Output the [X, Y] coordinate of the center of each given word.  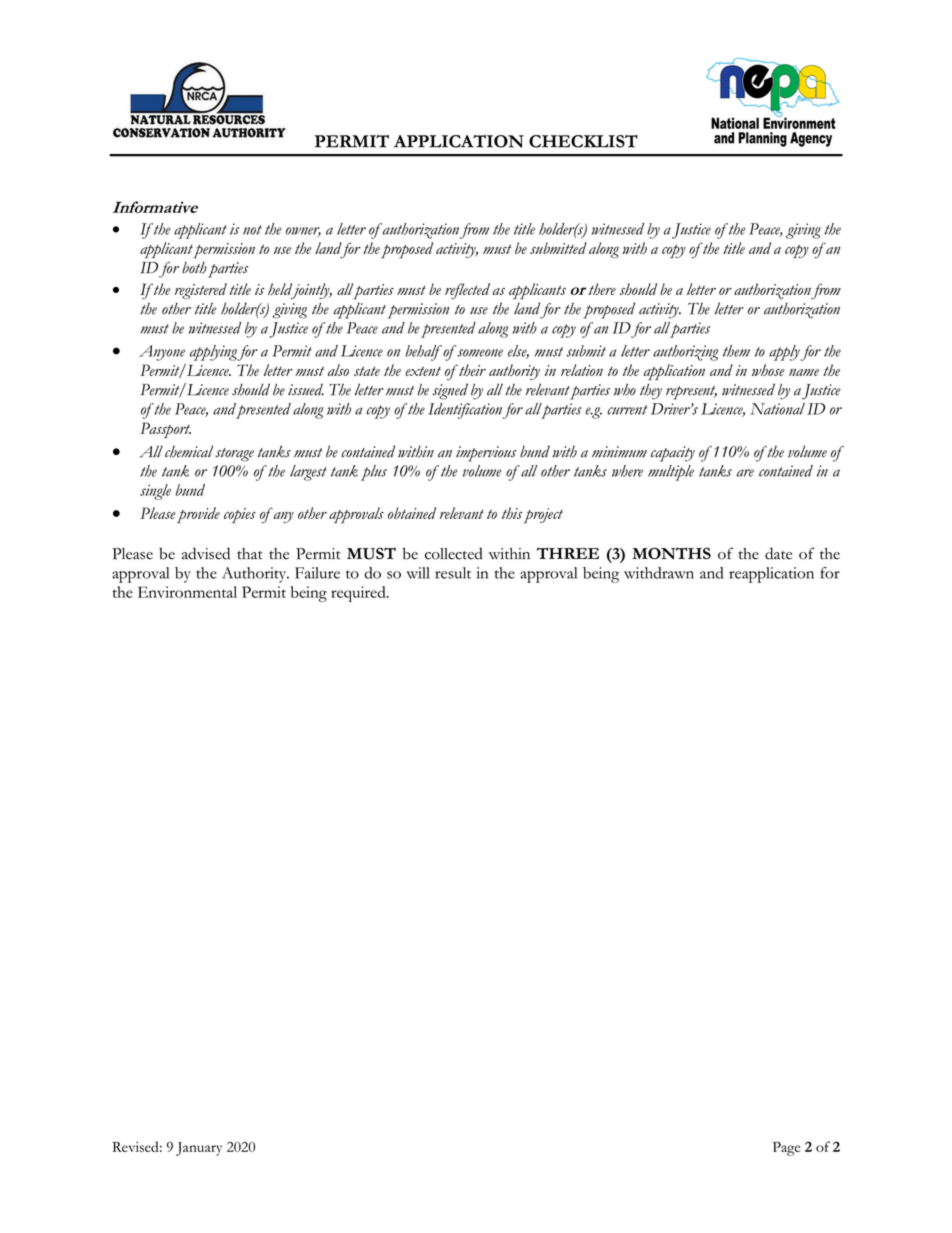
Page [786, 1149]
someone [480, 353]
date [778, 553]
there [602, 289]
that [250, 554]
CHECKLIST [583, 141]
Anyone [162, 353]
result [453, 573]
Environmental [187, 592]
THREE [568, 553]
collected [453, 553]
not [252, 230]
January [199, 1149]
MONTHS [671, 553]
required [359, 594]
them [736, 351]
